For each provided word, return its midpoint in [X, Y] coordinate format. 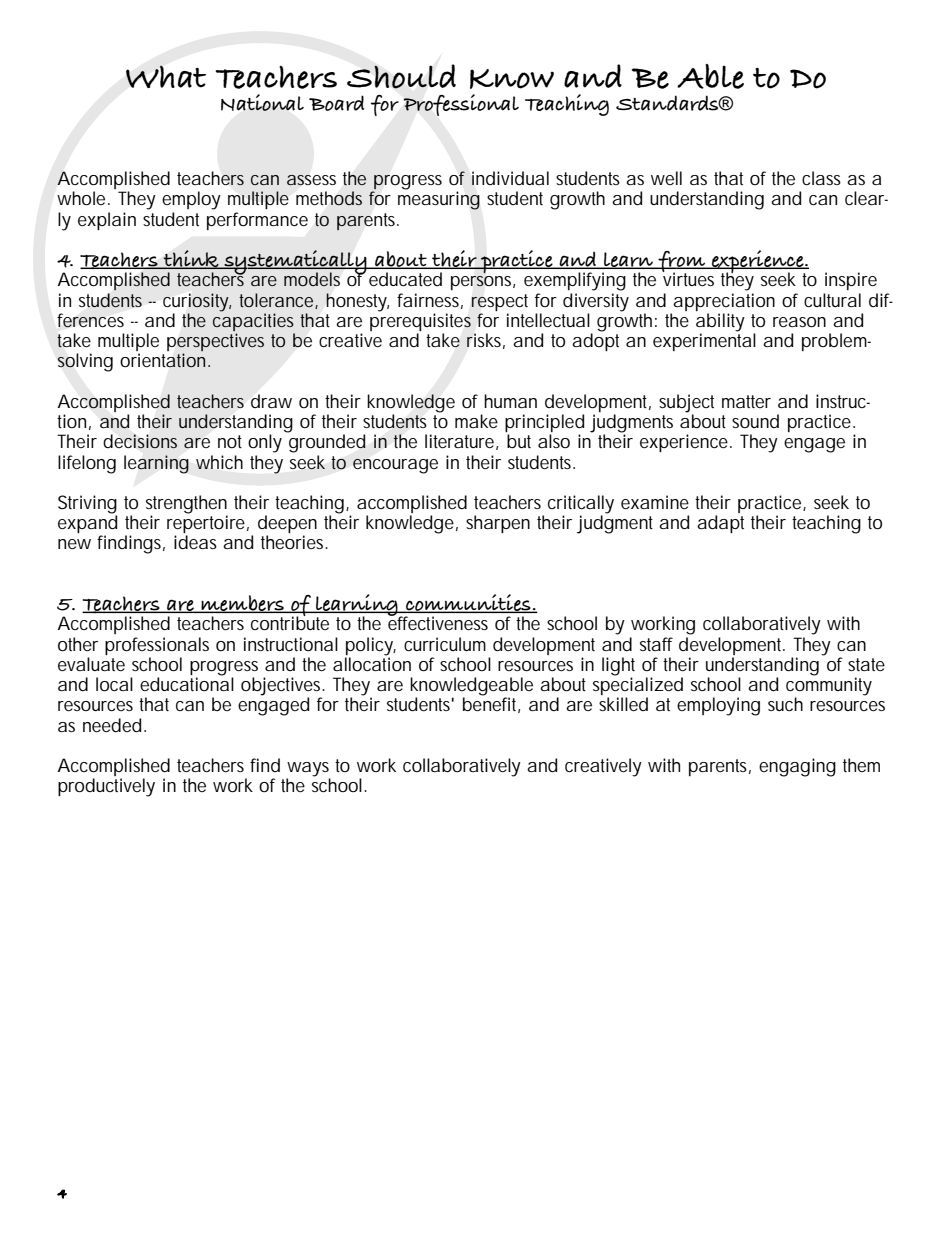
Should [401, 76]
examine [655, 502]
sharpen [498, 524]
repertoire [208, 524]
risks [486, 341]
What [166, 76]
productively [106, 787]
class [821, 178]
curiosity [197, 302]
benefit [491, 704]
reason [799, 322]
